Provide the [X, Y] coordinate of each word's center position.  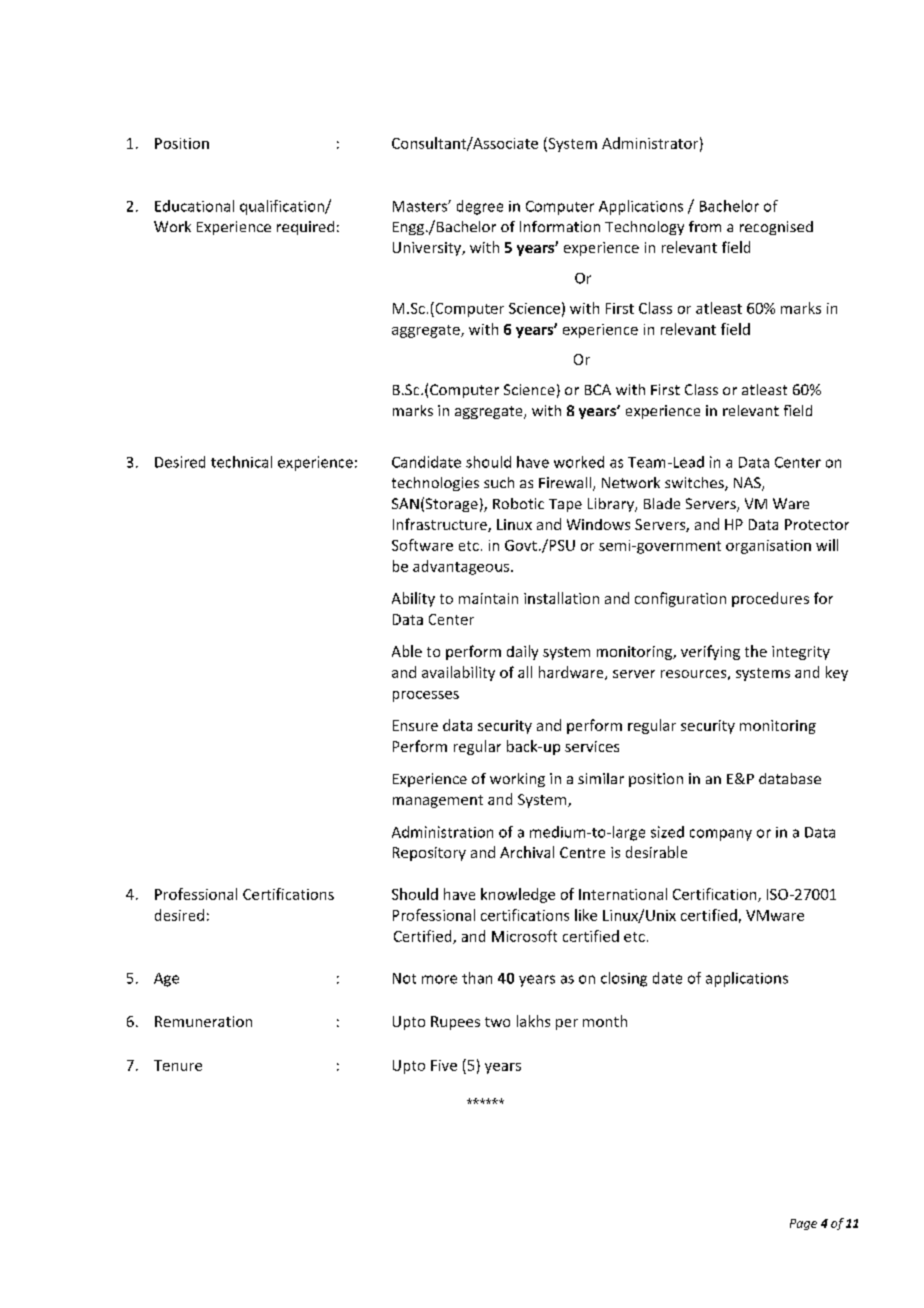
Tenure [178, 1065]
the [756, 651]
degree [480, 207]
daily [522, 652]
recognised [776, 228]
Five [444, 1065]
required [305, 228]
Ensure [415, 725]
